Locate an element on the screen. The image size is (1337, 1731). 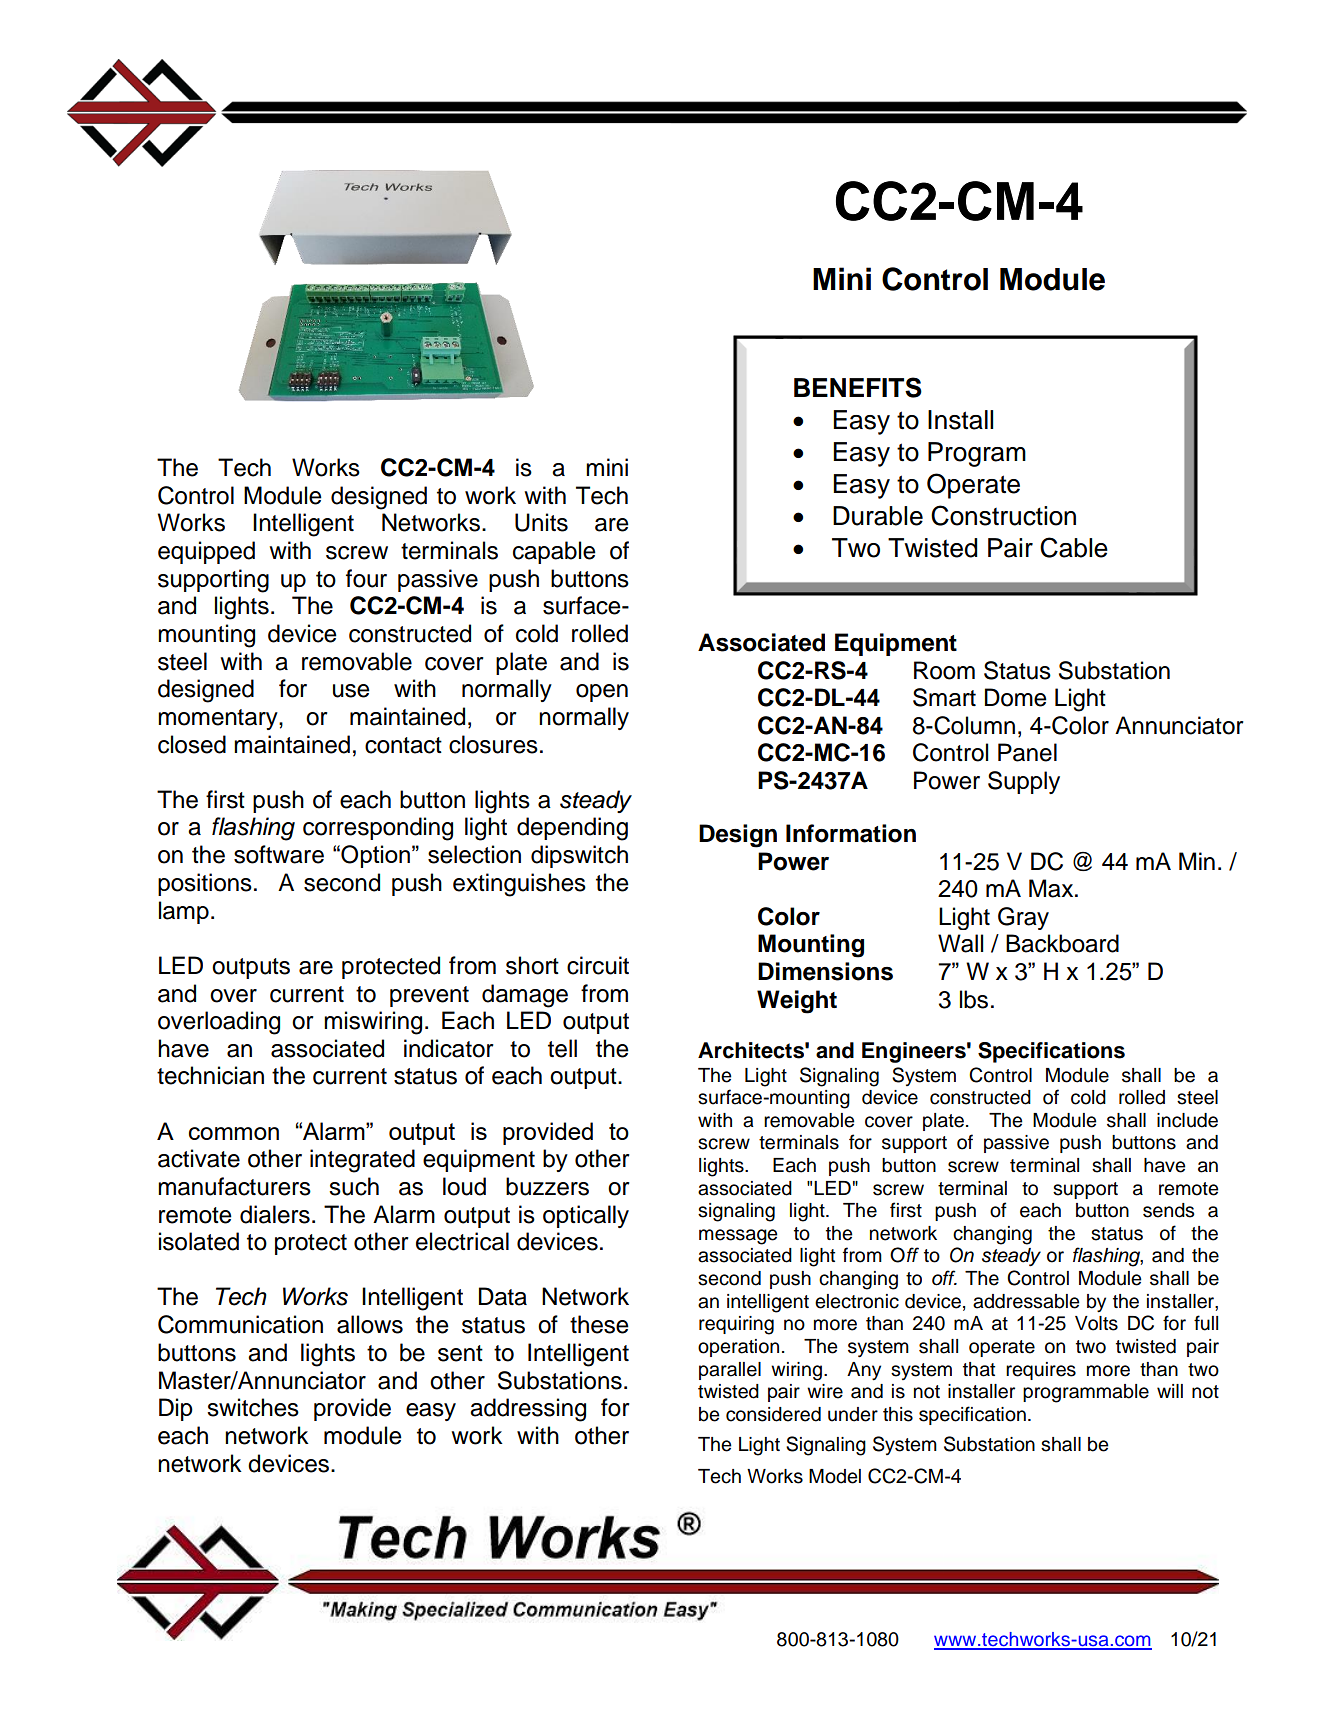
Construction is located at coordinates (1003, 515).
